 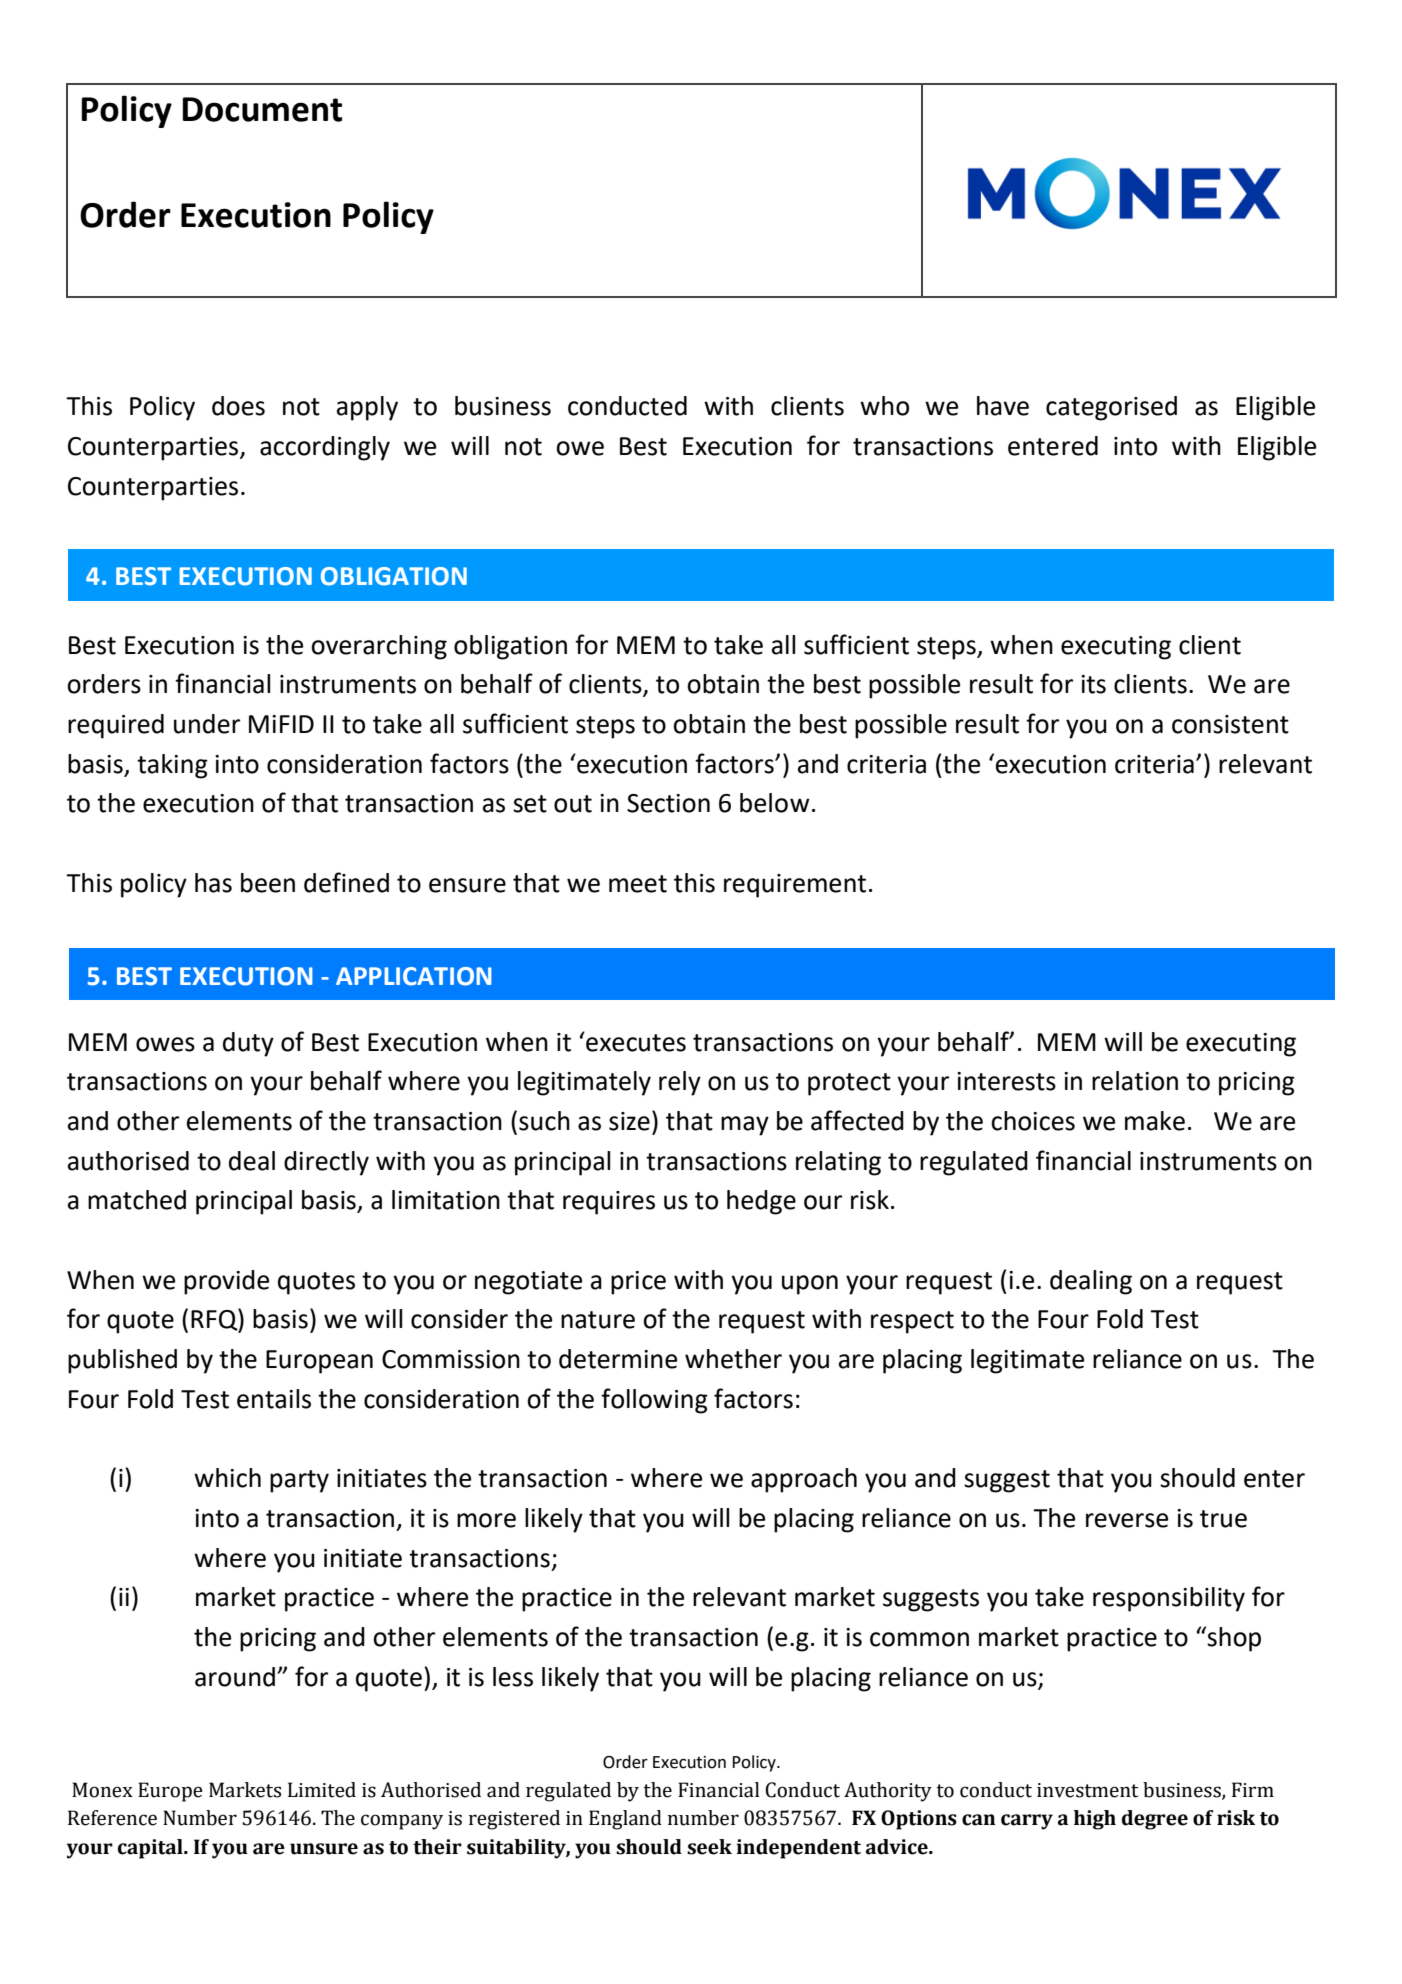 I want to click on reverse, so click(x=1127, y=1520).
